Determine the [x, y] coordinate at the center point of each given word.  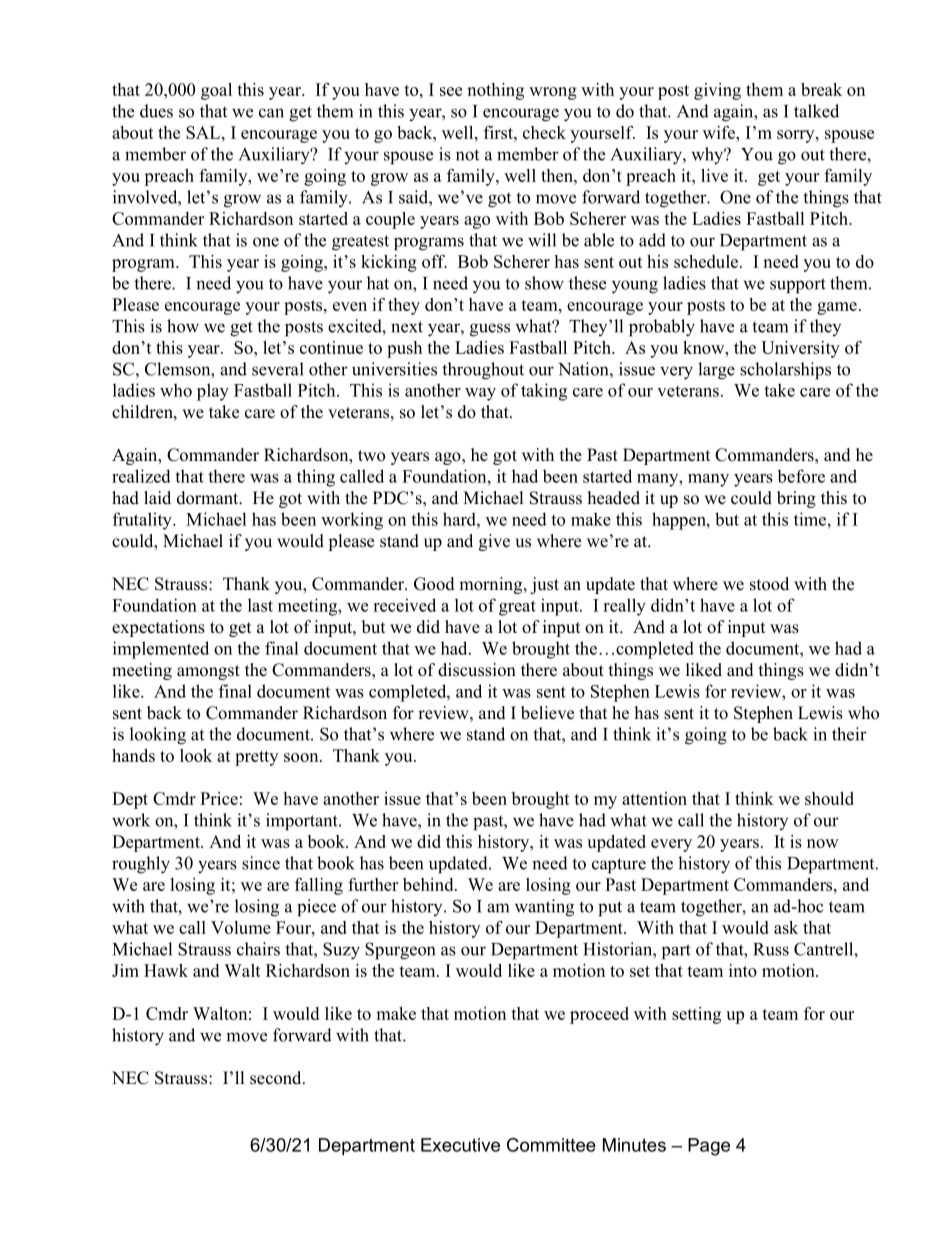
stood [769, 584]
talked [816, 111]
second [277, 1078]
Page [709, 1147]
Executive [460, 1145]
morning [492, 585]
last [260, 605]
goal [216, 91]
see [451, 91]
